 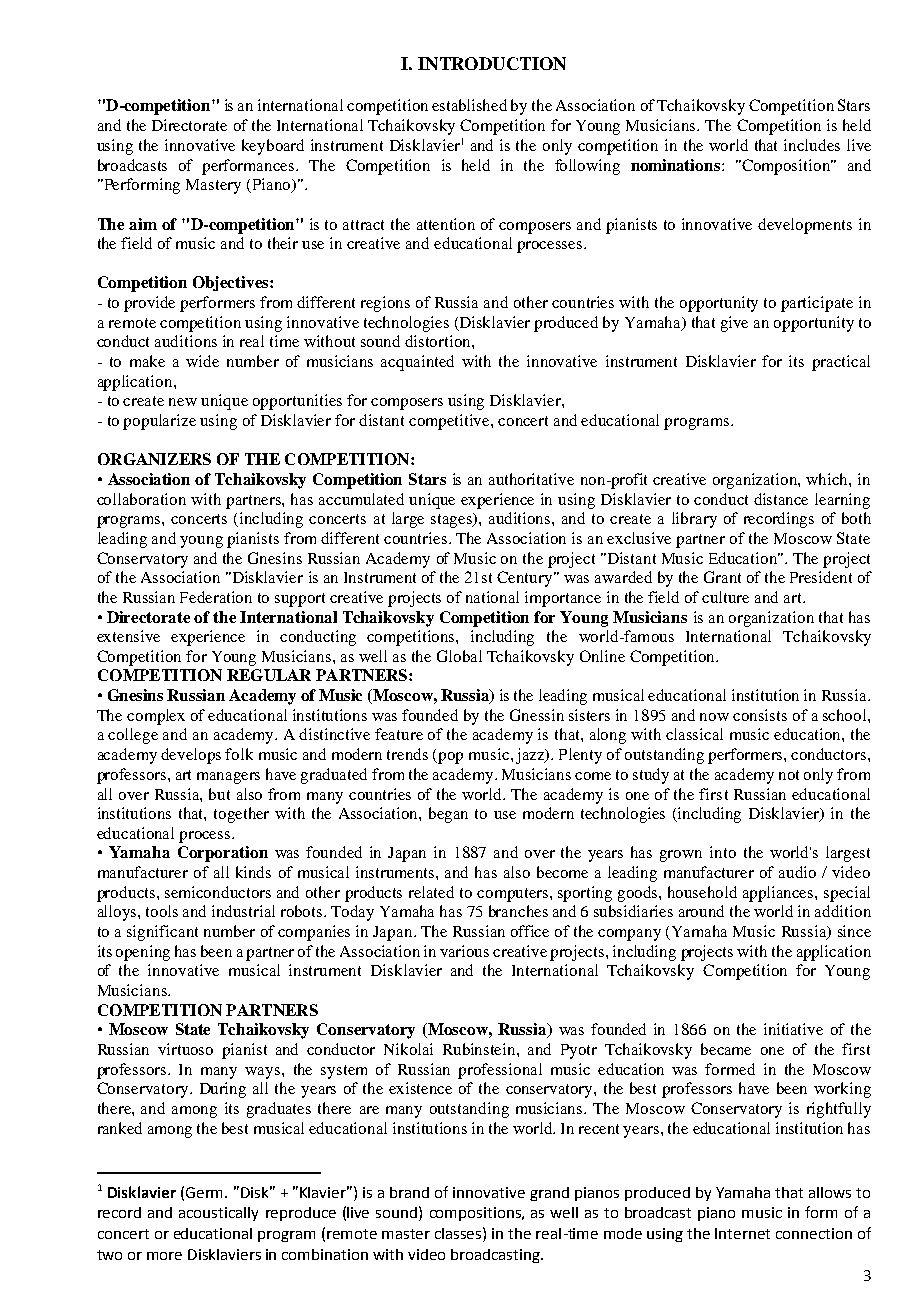 What do you see at coordinates (218, 1214) in the screenshot?
I see `acoustically` at bounding box center [218, 1214].
